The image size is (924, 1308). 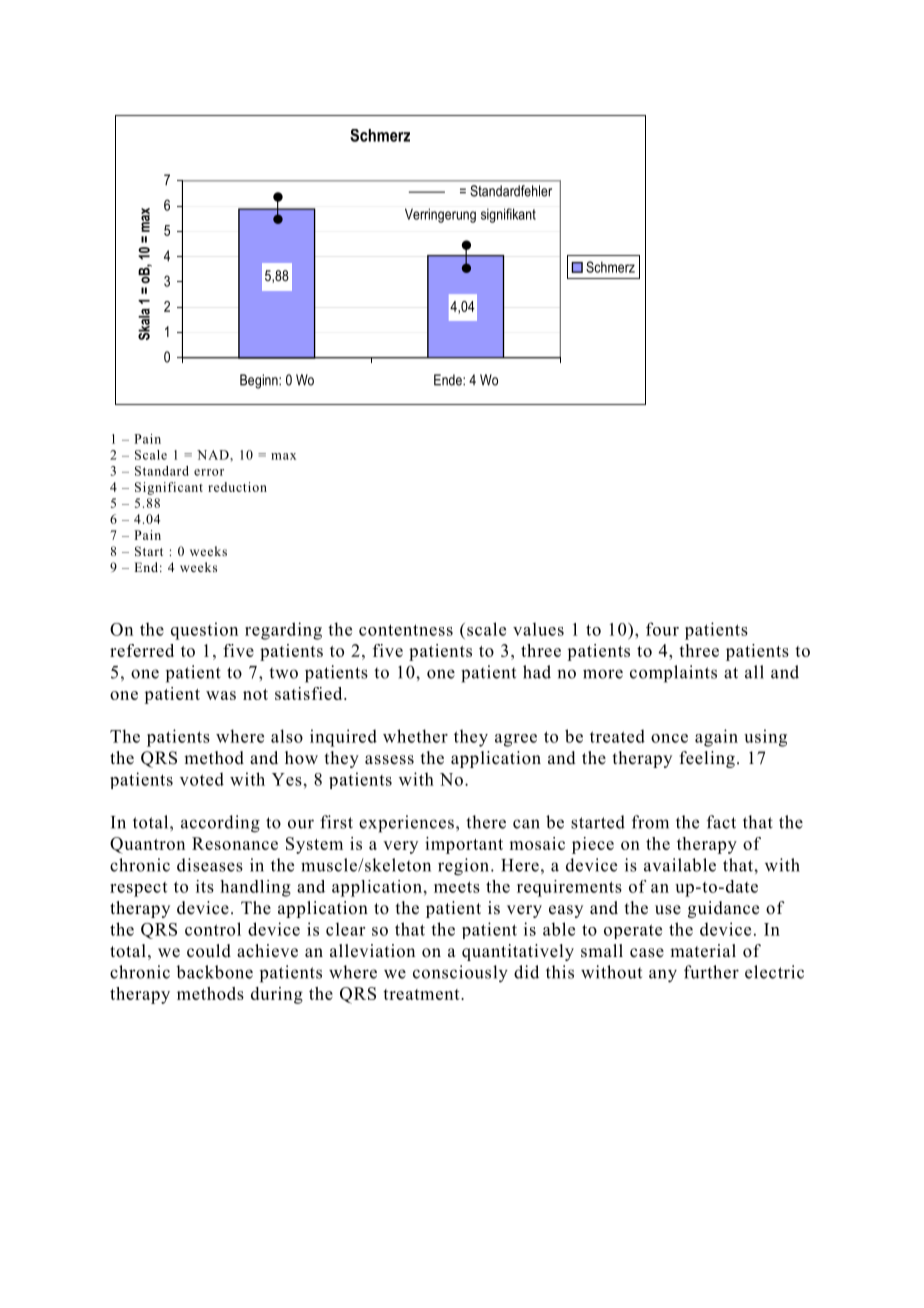 What do you see at coordinates (214, 972) in the image?
I see `backbone` at bounding box center [214, 972].
